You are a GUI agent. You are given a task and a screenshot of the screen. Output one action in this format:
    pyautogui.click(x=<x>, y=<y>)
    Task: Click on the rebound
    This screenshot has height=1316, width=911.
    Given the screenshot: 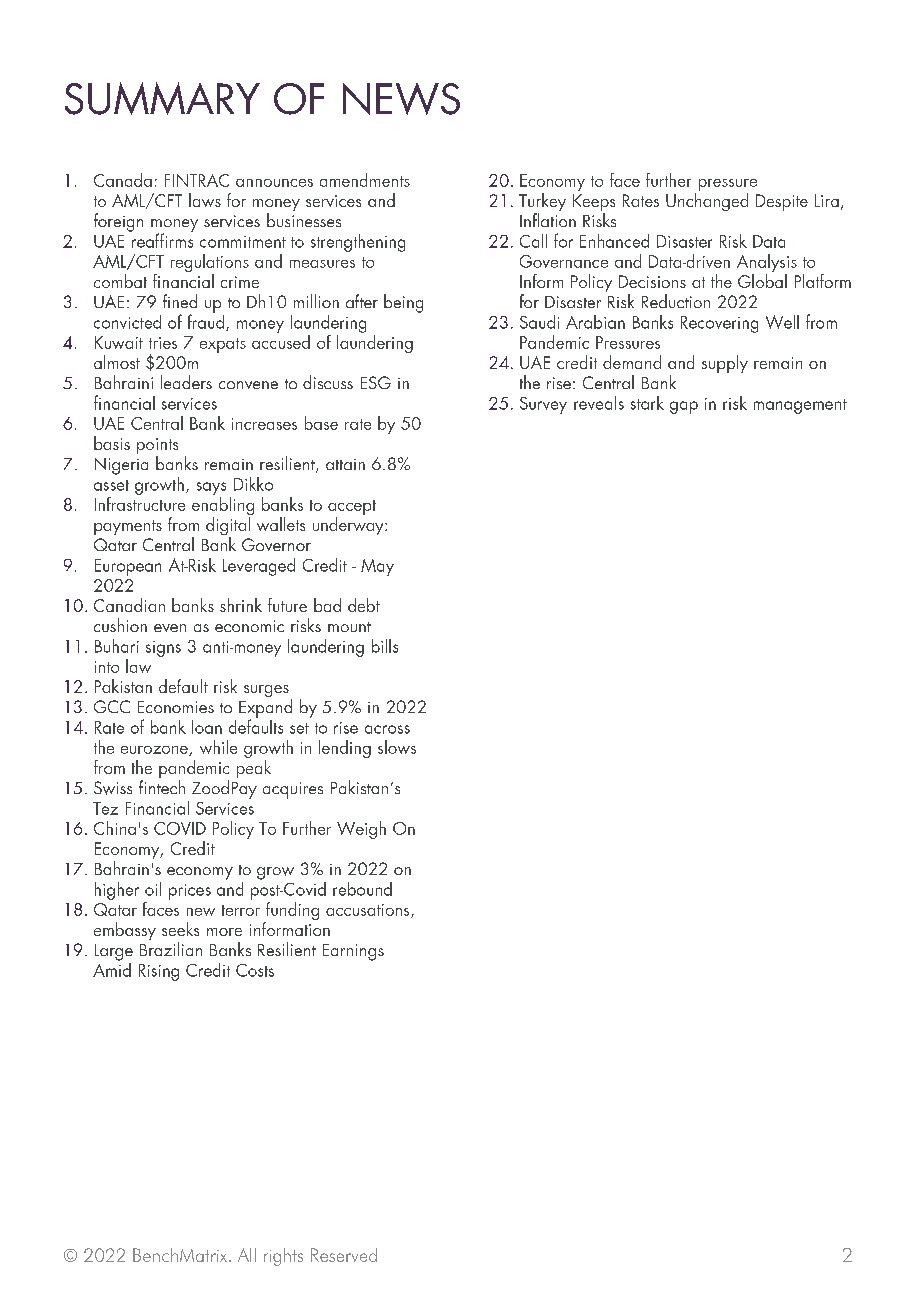 What is the action you would take?
    pyautogui.click(x=362, y=889)
